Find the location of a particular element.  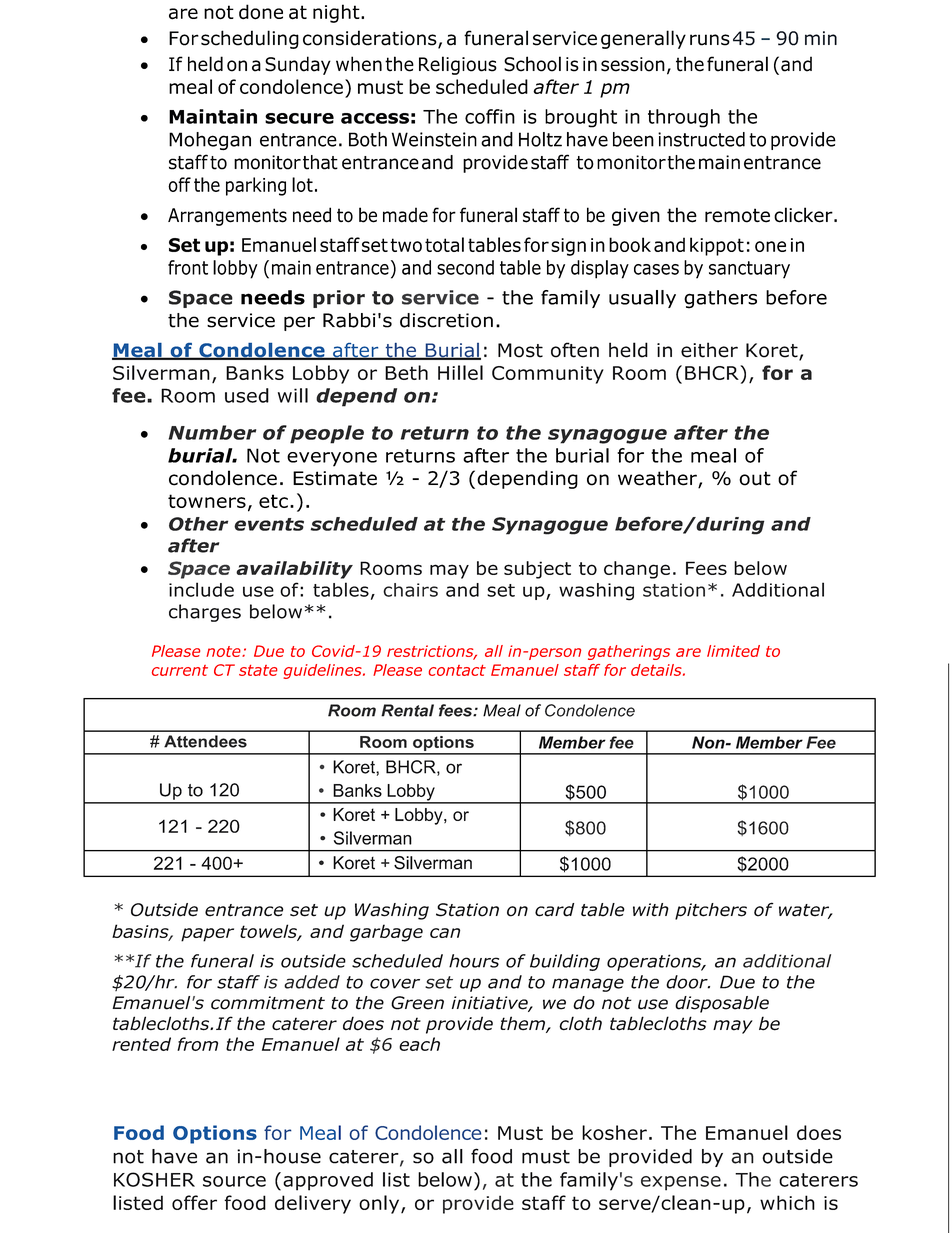

front is located at coordinates (188, 267).
